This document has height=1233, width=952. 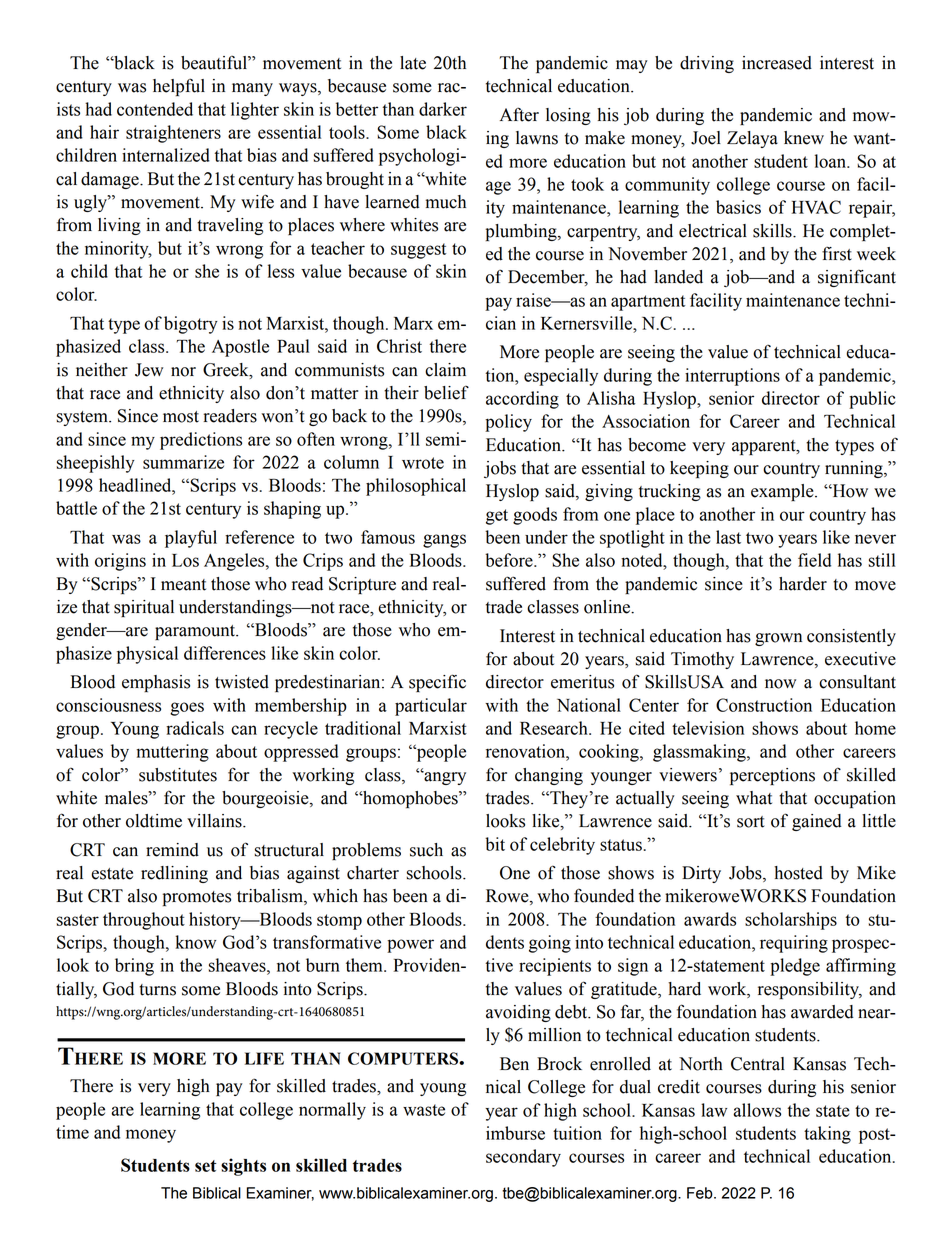 I want to click on paramount, so click(x=196, y=632).
